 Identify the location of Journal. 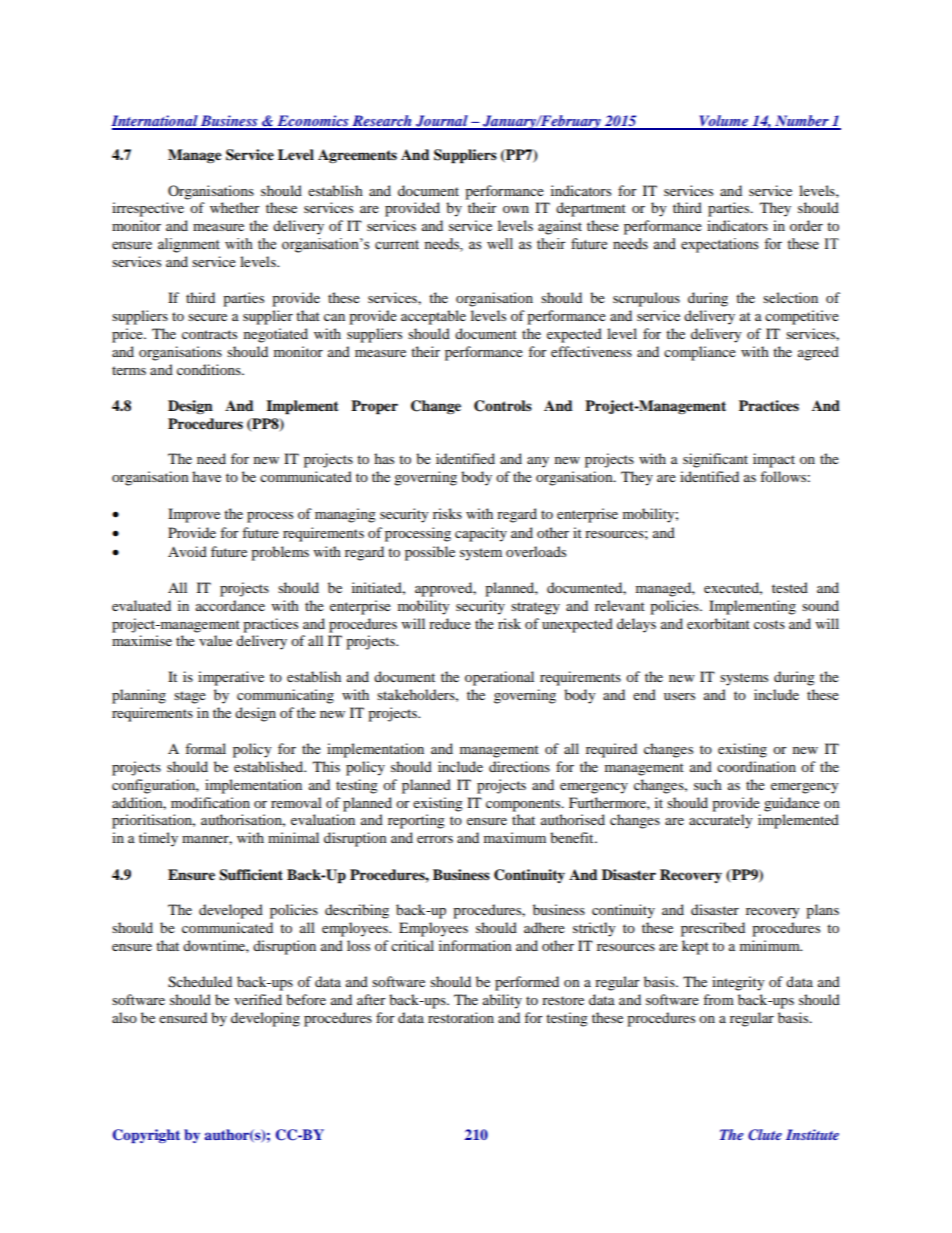
(442, 122).
